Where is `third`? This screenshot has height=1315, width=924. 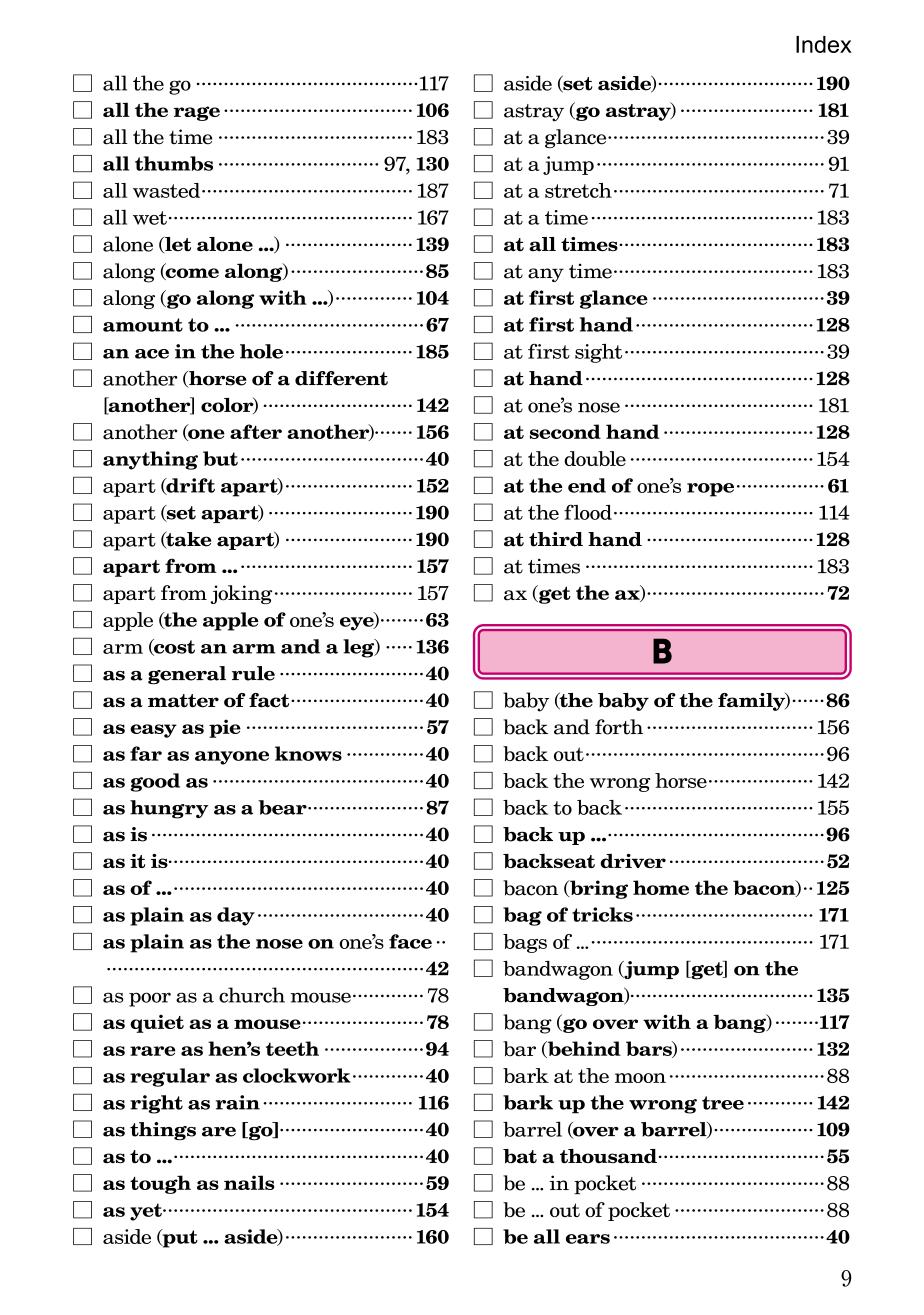 third is located at coordinates (556, 539).
